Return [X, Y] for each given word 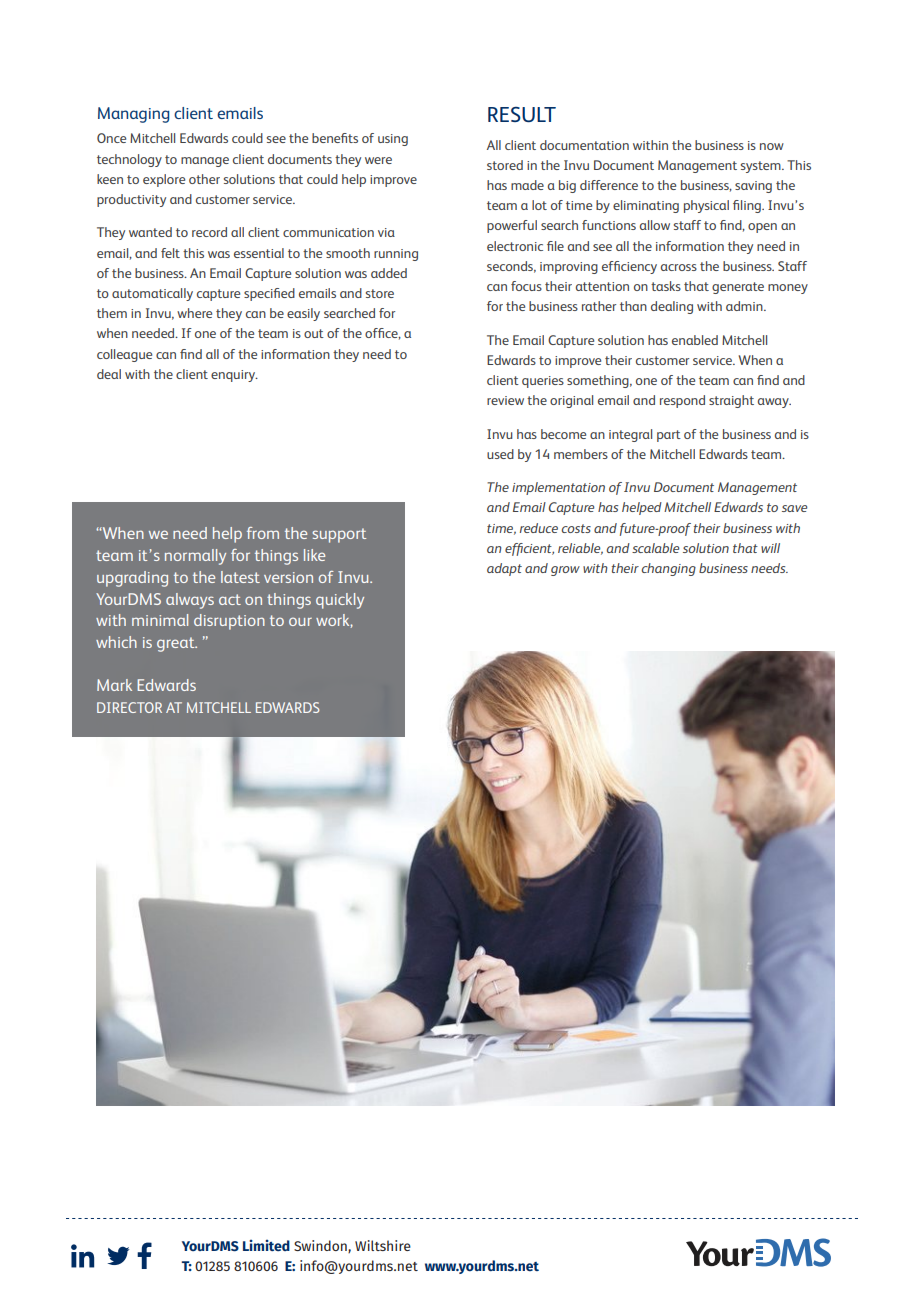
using [393, 140]
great [177, 644]
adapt [504, 569]
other [204, 179]
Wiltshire [383, 1245]
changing [668, 569]
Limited [266, 1245]
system [762, 167]
